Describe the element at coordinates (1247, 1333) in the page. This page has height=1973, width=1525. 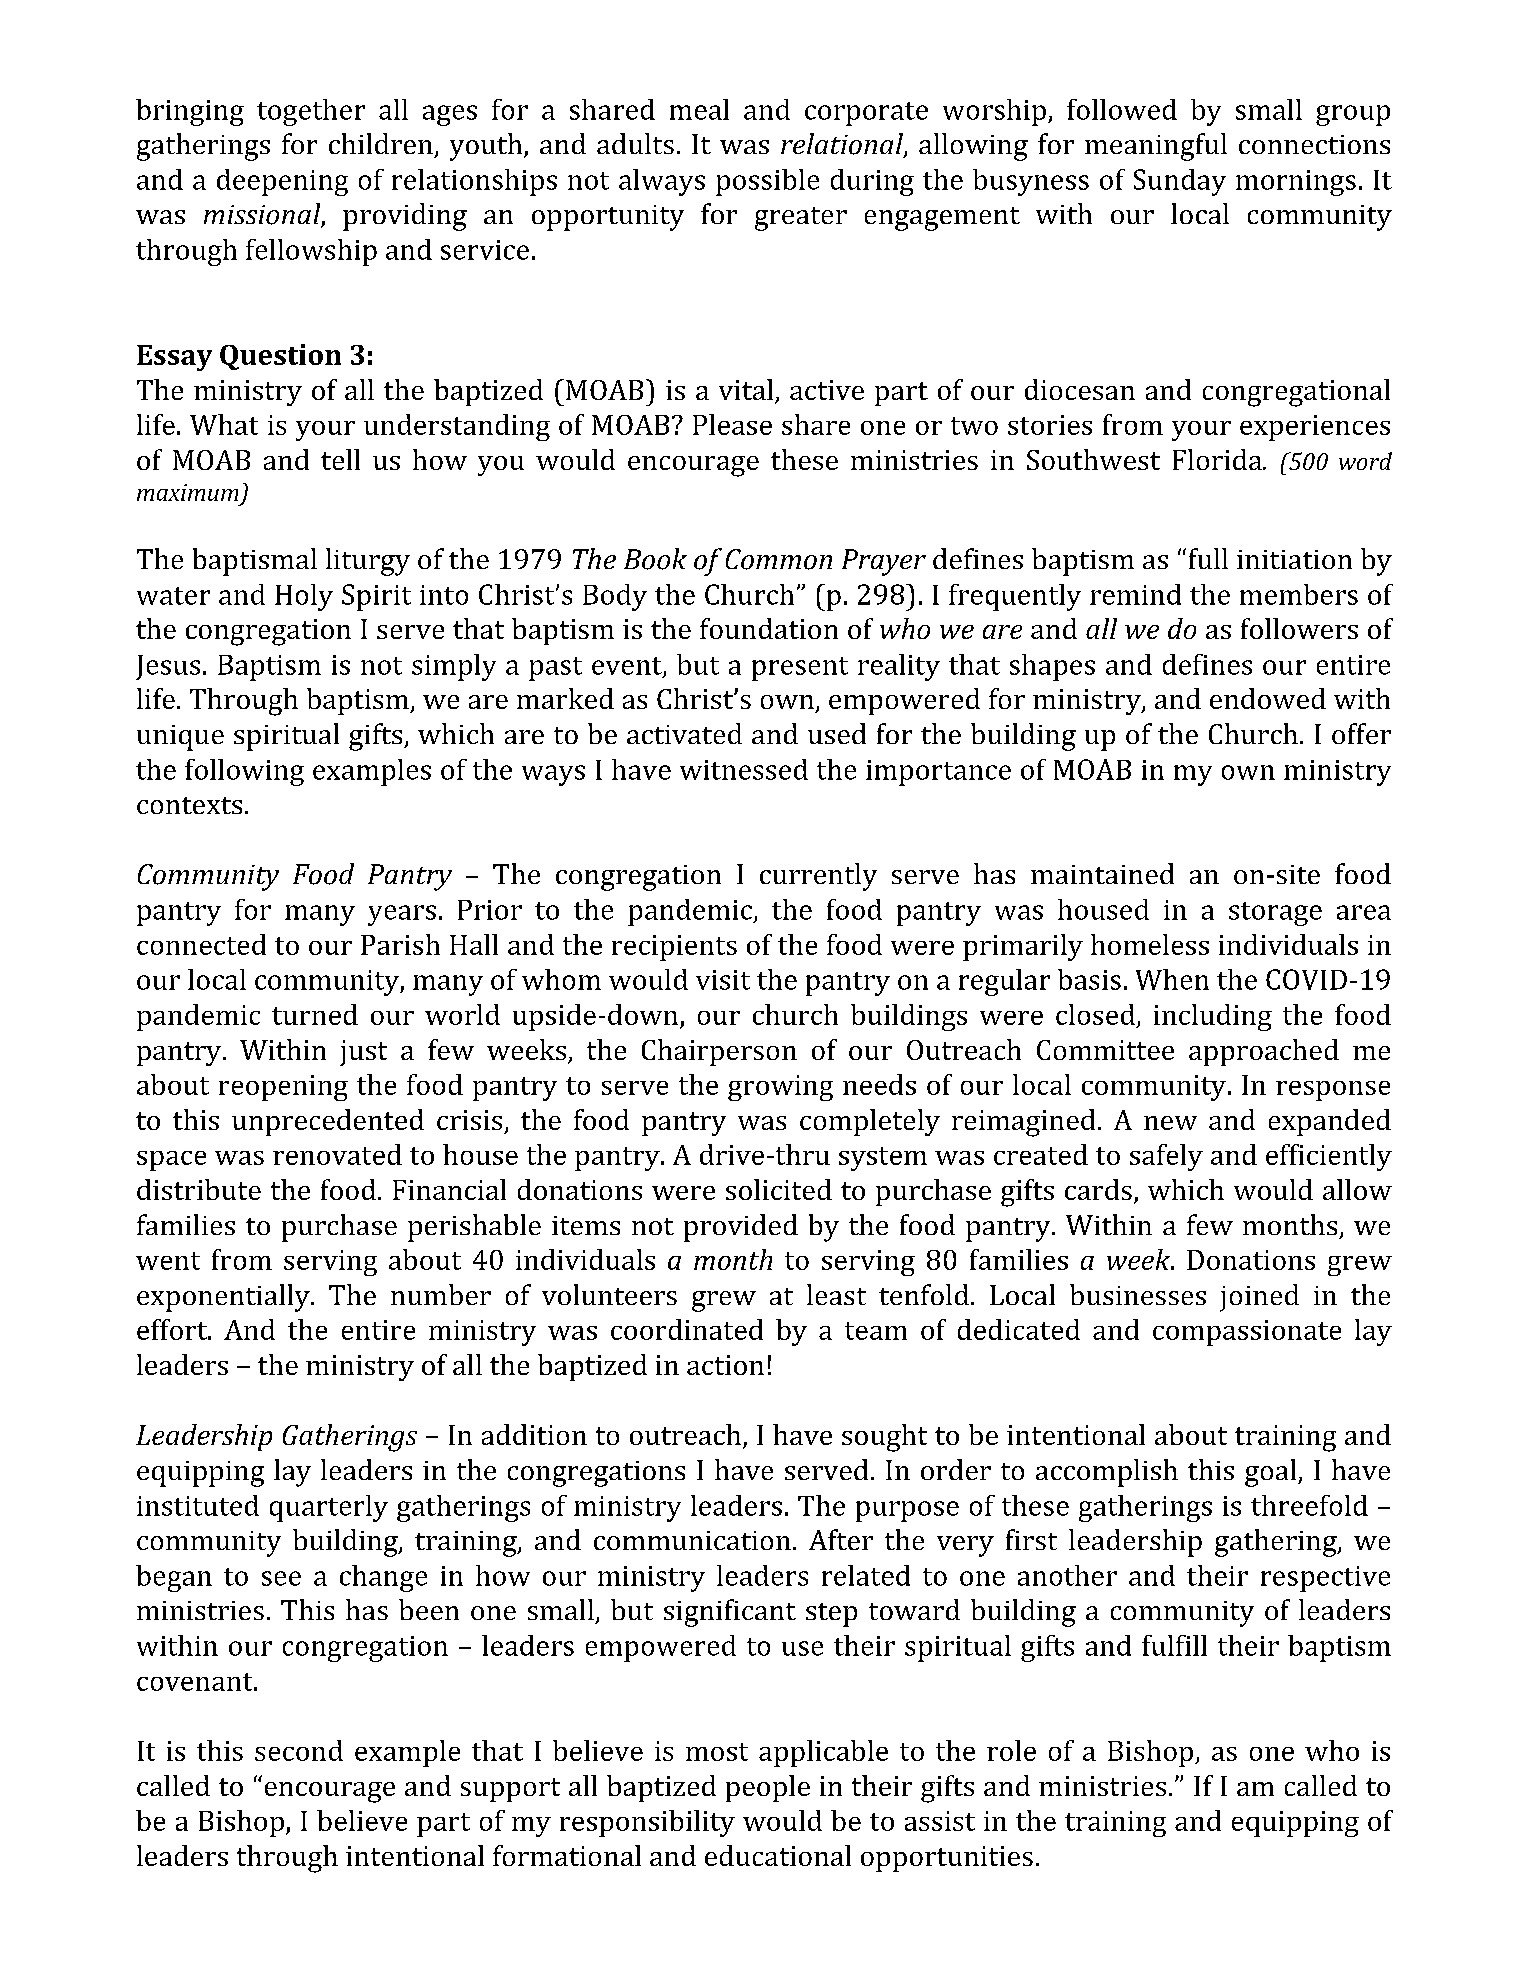
I see `compassionate` at that location.
